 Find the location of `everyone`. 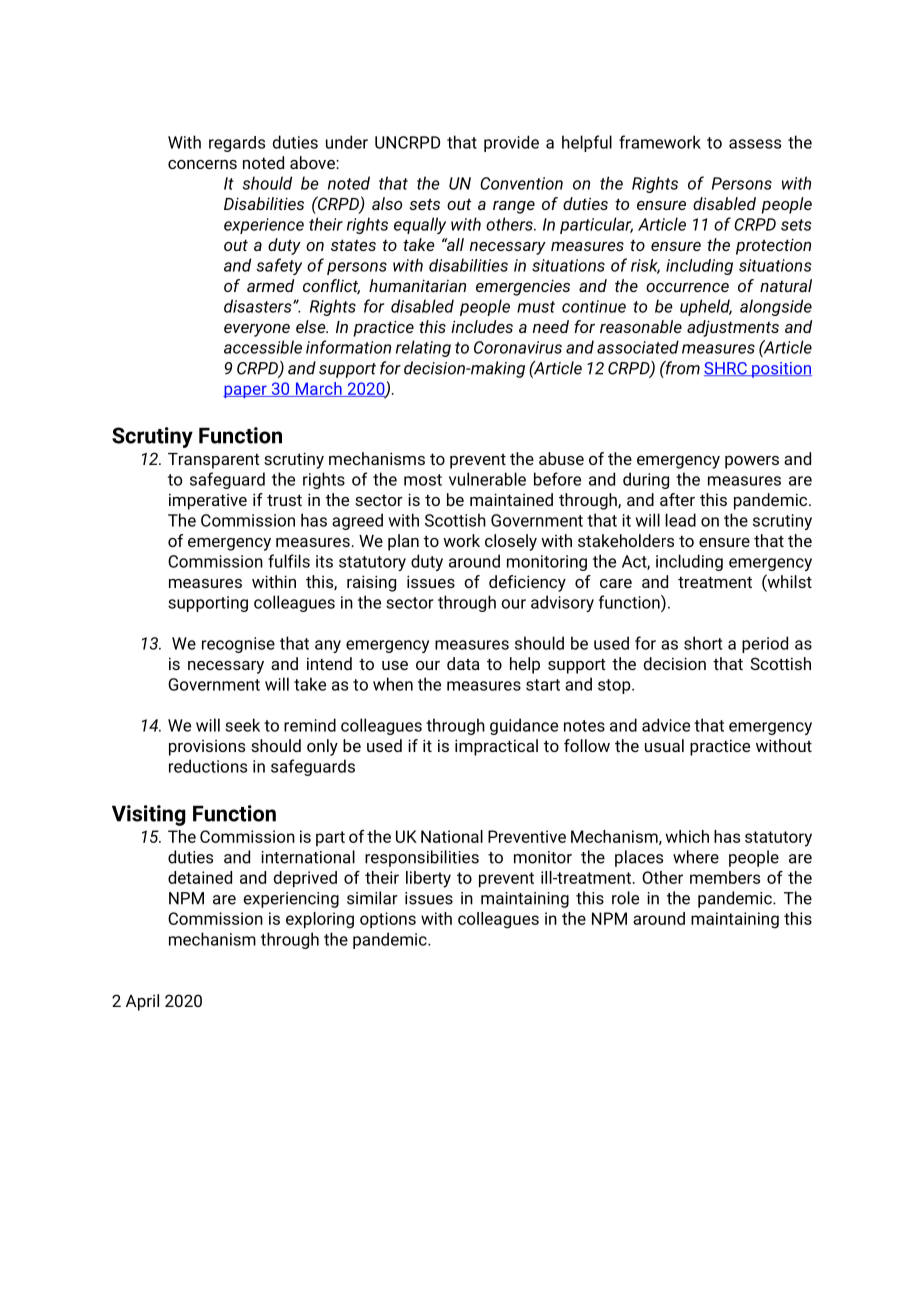

everyone is located at coordinates (257, 330).
